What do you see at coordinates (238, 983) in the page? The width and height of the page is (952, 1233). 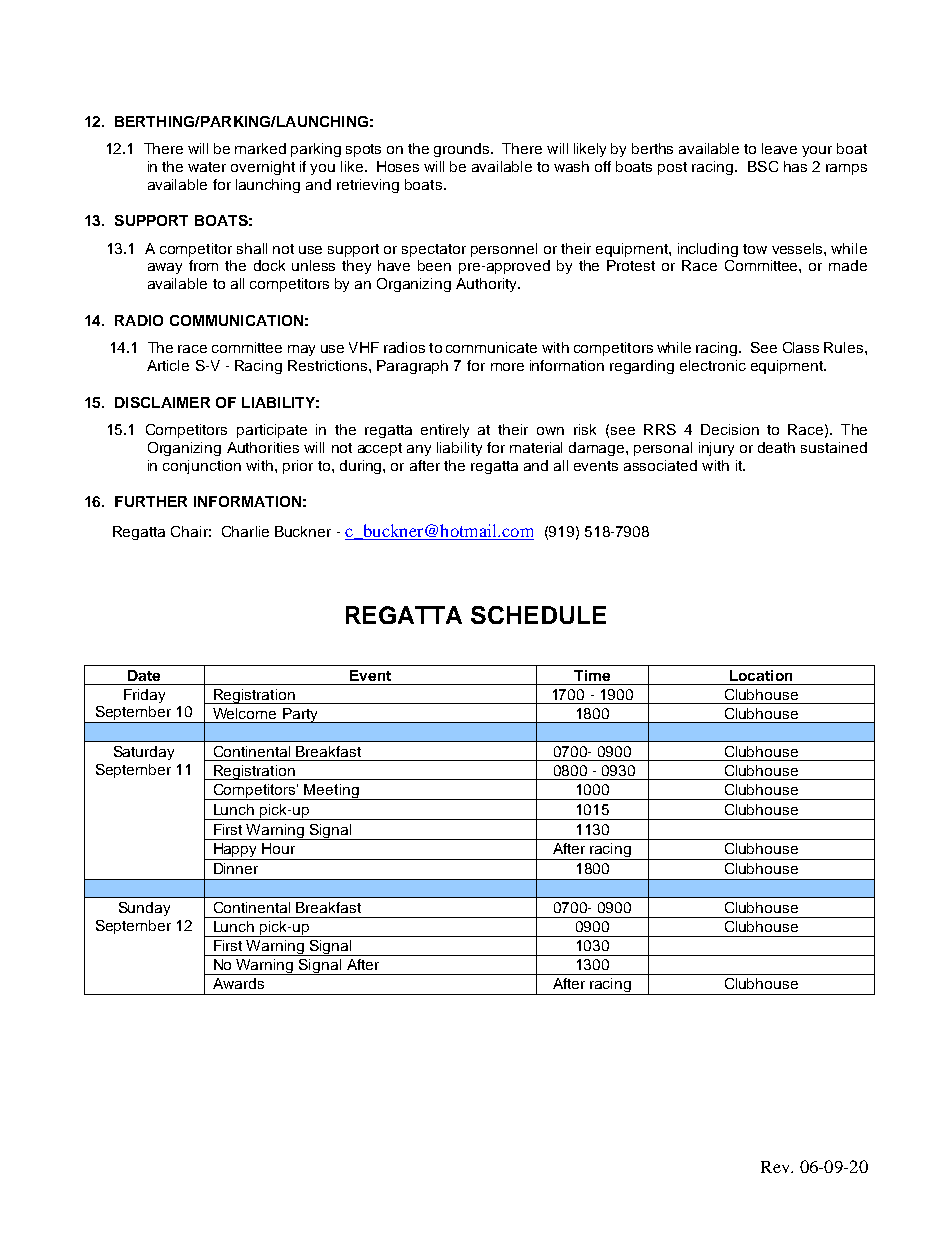 I see `Awards` at bounding box center [238, 983].
